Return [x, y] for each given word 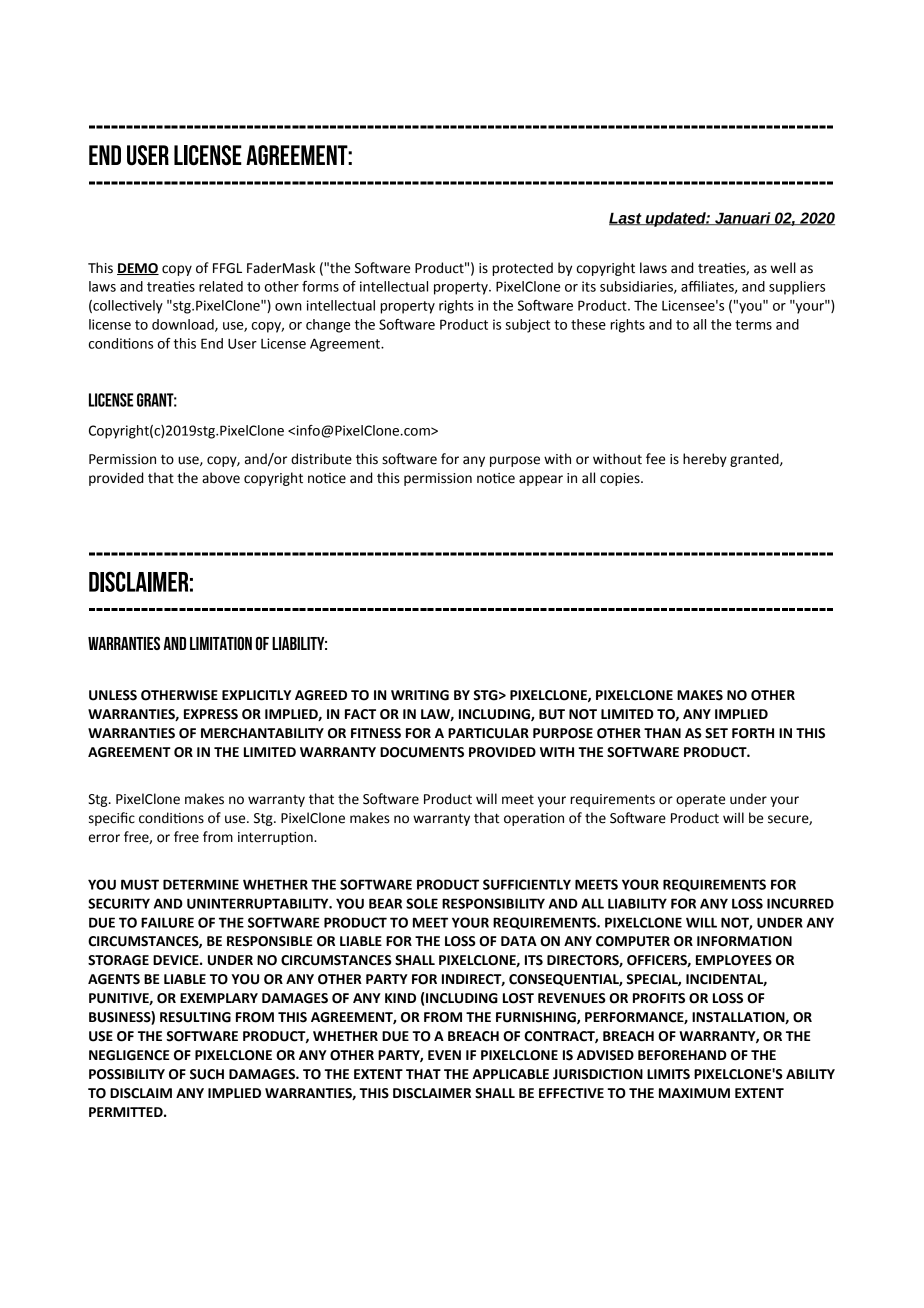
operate [700, 801]
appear [541, 480]
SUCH [207, 1074]
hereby [705, 460]
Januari [743, 218]
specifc [112, 819]
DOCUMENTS [422, 752]
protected [522, 269]
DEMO [138, 269]
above [221, 478]
